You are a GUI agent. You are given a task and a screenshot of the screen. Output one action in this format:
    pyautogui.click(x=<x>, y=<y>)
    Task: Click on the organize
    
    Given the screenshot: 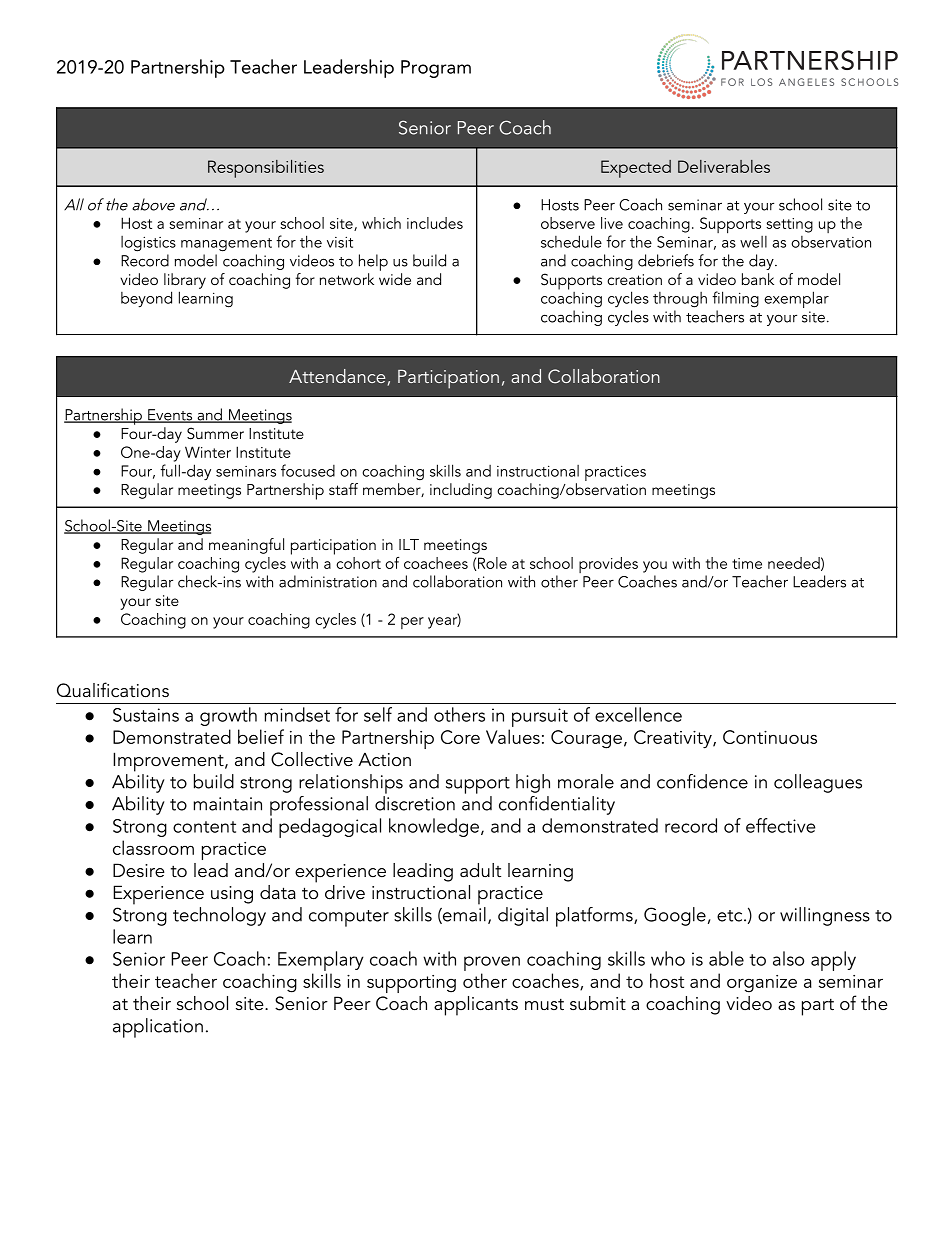 What is the action you would take?
    pyautogui.click(x=762, y=984)
